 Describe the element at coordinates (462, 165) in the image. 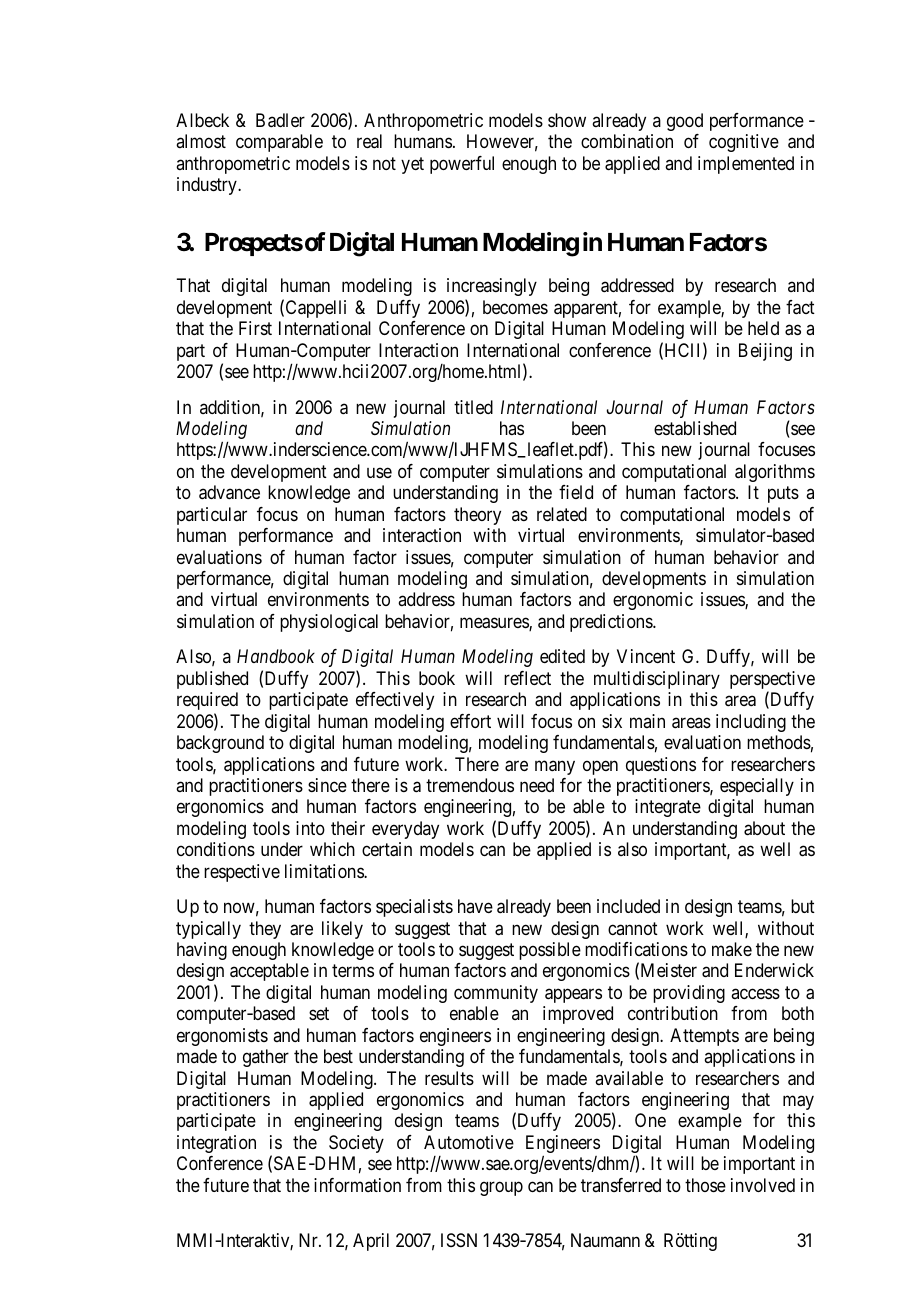

I see `powerful` at that location.
